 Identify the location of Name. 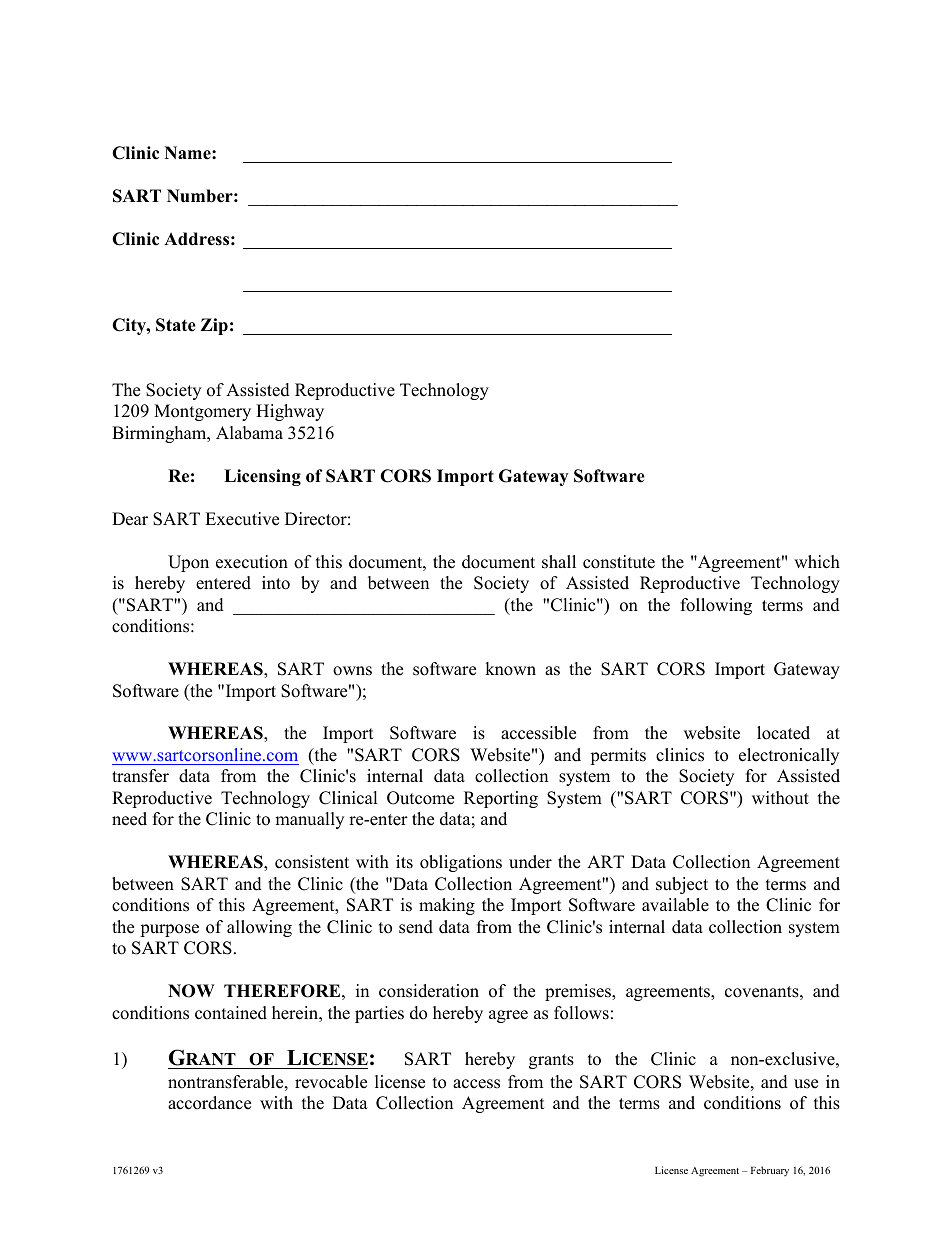
(189, 153).
